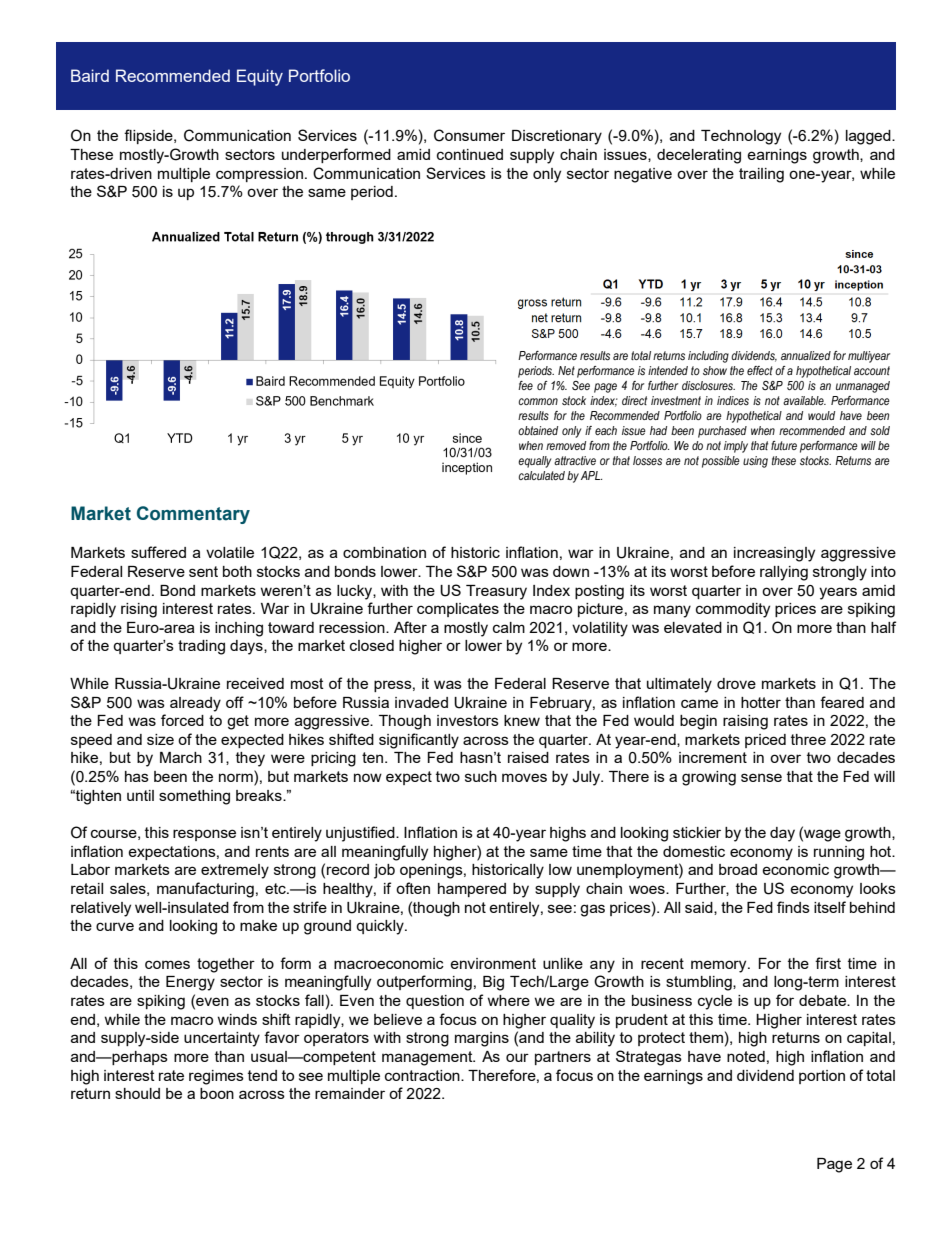 Image resolution: width=952 pixels, height=1233 pixels. What do you see at coordinates (203, 571) in the page?
I see `sent` at bounding box center [203, 571].
